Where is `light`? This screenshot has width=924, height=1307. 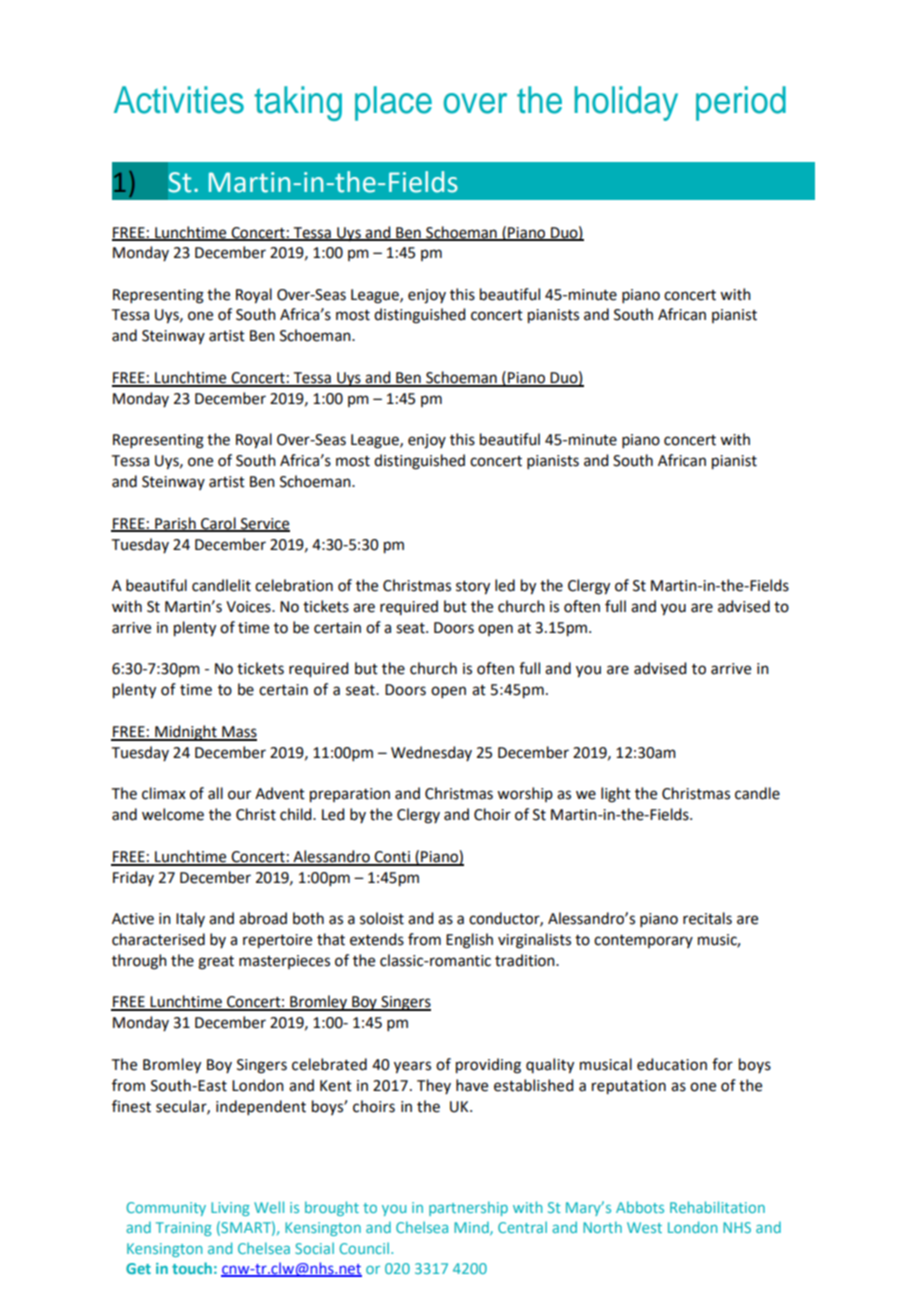
light is located at coordinates (616, 795).
